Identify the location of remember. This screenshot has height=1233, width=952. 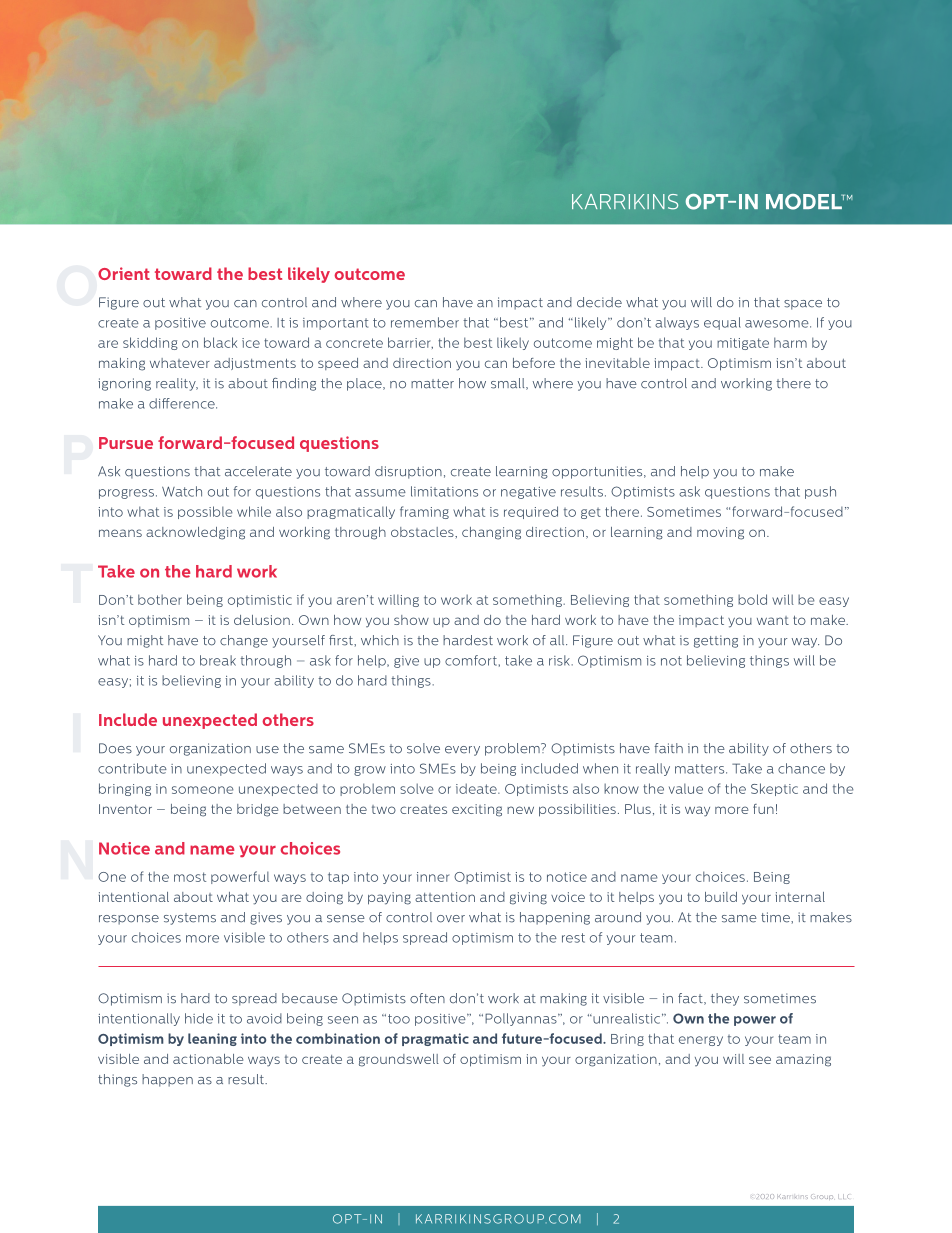
(425, 322).
